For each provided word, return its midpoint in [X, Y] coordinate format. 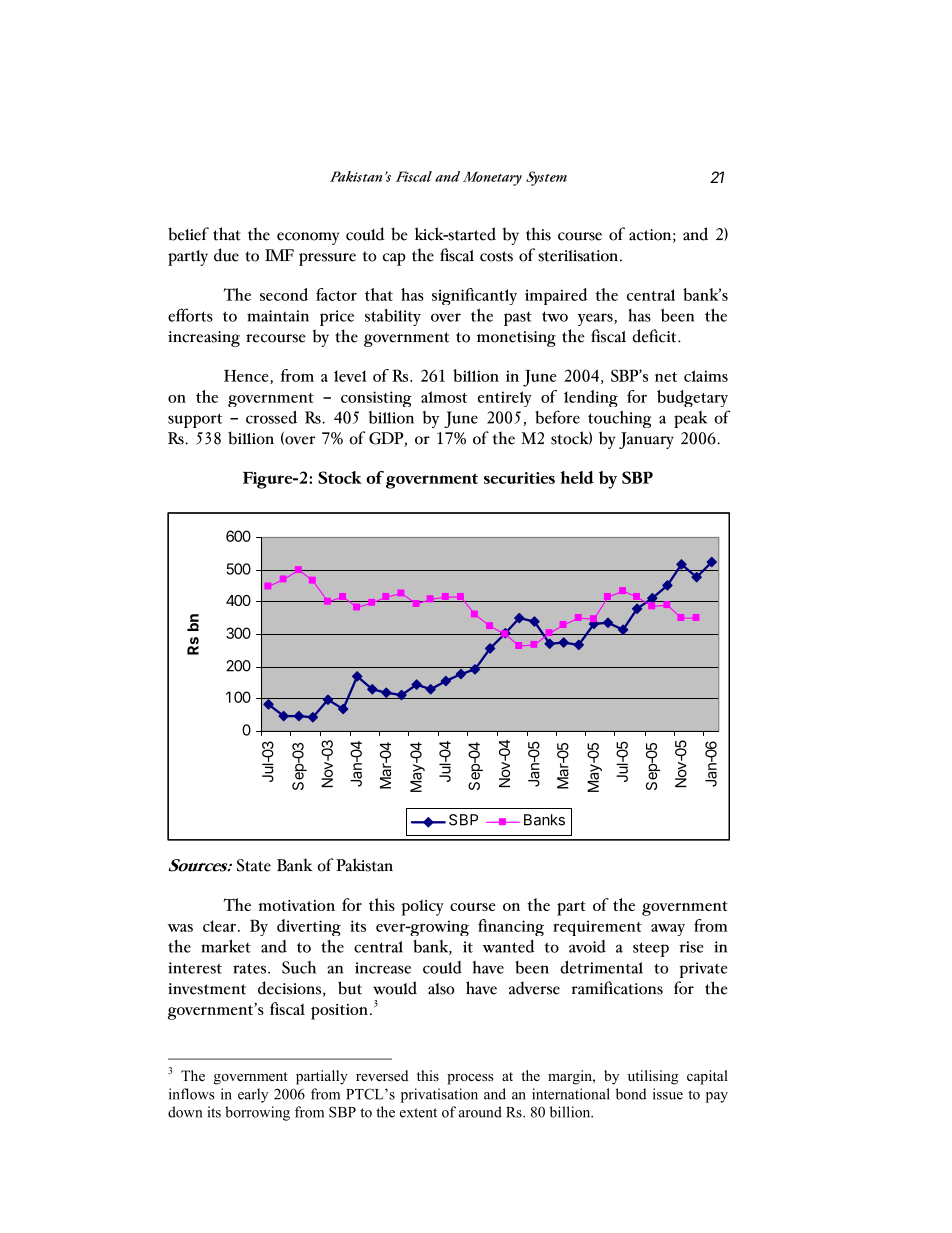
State [254, 865]
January [646, 440]
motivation [296, 905]
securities [519, 478]
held [577, 477]
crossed [271, 417]
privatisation [439, 1095]
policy [422, 908]
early [253, 1095]
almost [444, 397]
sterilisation [578, 256]
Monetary [492, 179]
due [226, 255]
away [668, 930]
